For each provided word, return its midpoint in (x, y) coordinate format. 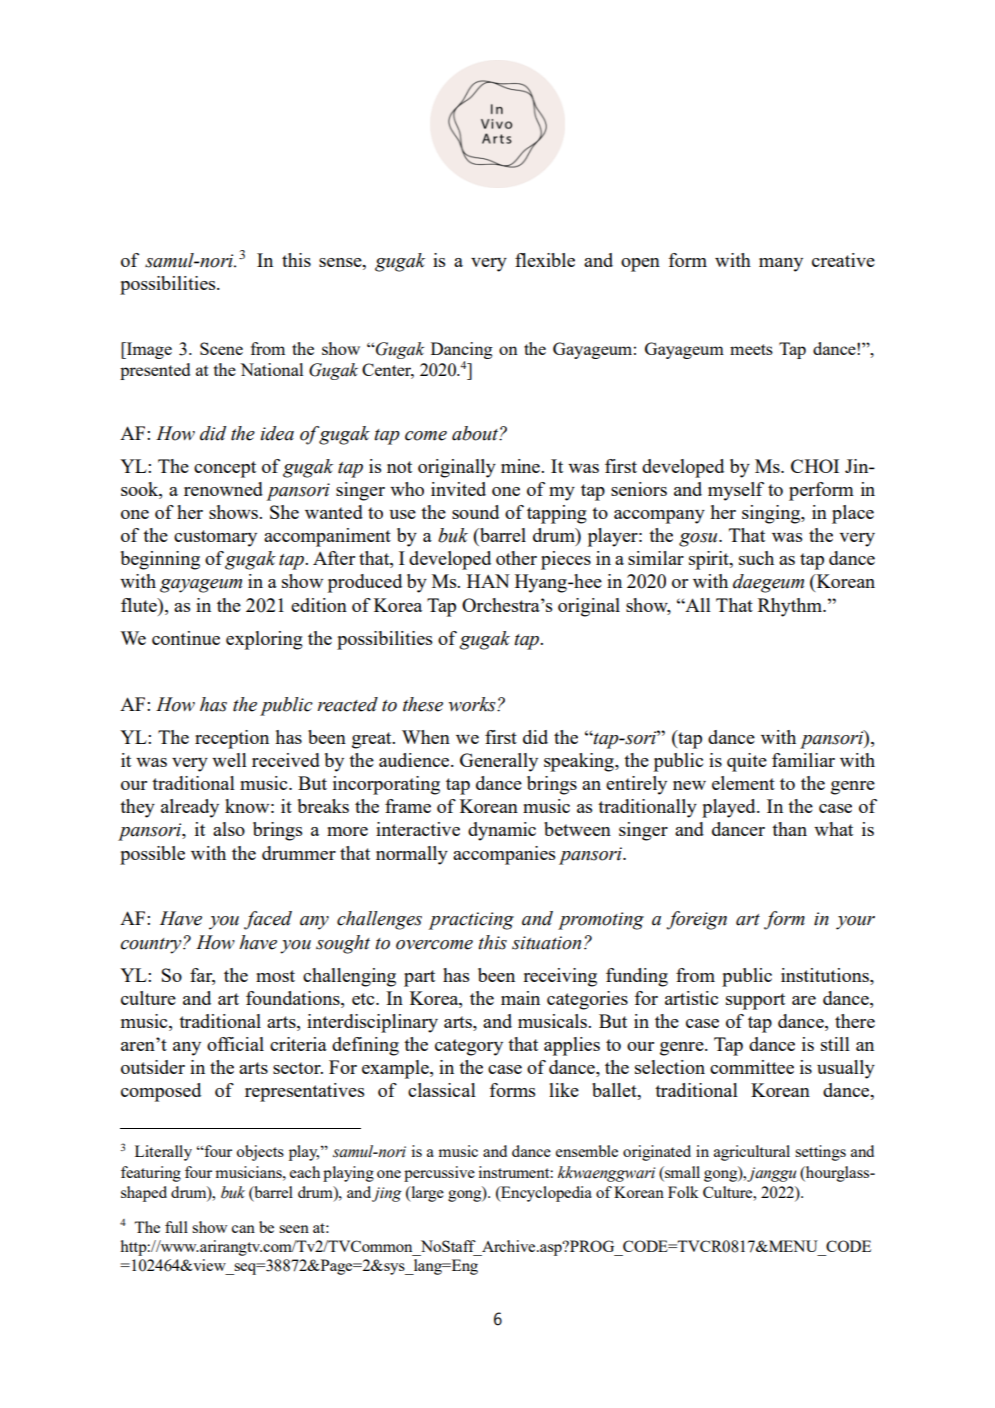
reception (232, 739)
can (243, 1229)
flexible (545, 260)
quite (747, 762)
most (275, 976)
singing (772, 514)
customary (215, 538)
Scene (221, 348)
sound (475, 512)
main (520, 998)
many (781, 265)
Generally (499, 762)
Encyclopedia (545, 1194)
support (755, 1001)
